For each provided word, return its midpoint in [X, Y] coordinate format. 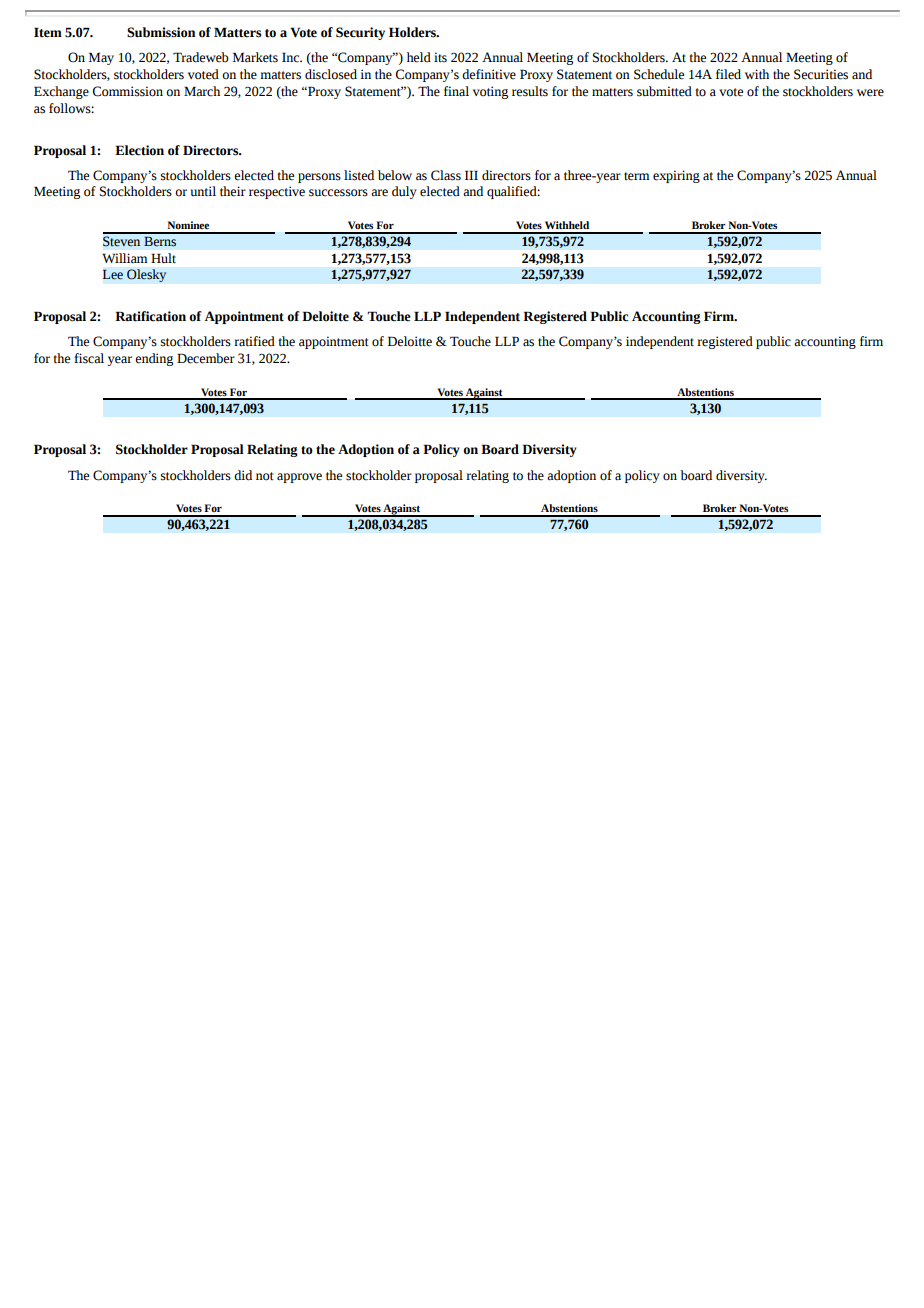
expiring [676, 176]
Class [446, 175]
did [243, 475]
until [203, 191]
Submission [161, 32]
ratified [254, 341]
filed [728, 74]
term [637, 176]
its [440, 57]
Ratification [150, 316]
